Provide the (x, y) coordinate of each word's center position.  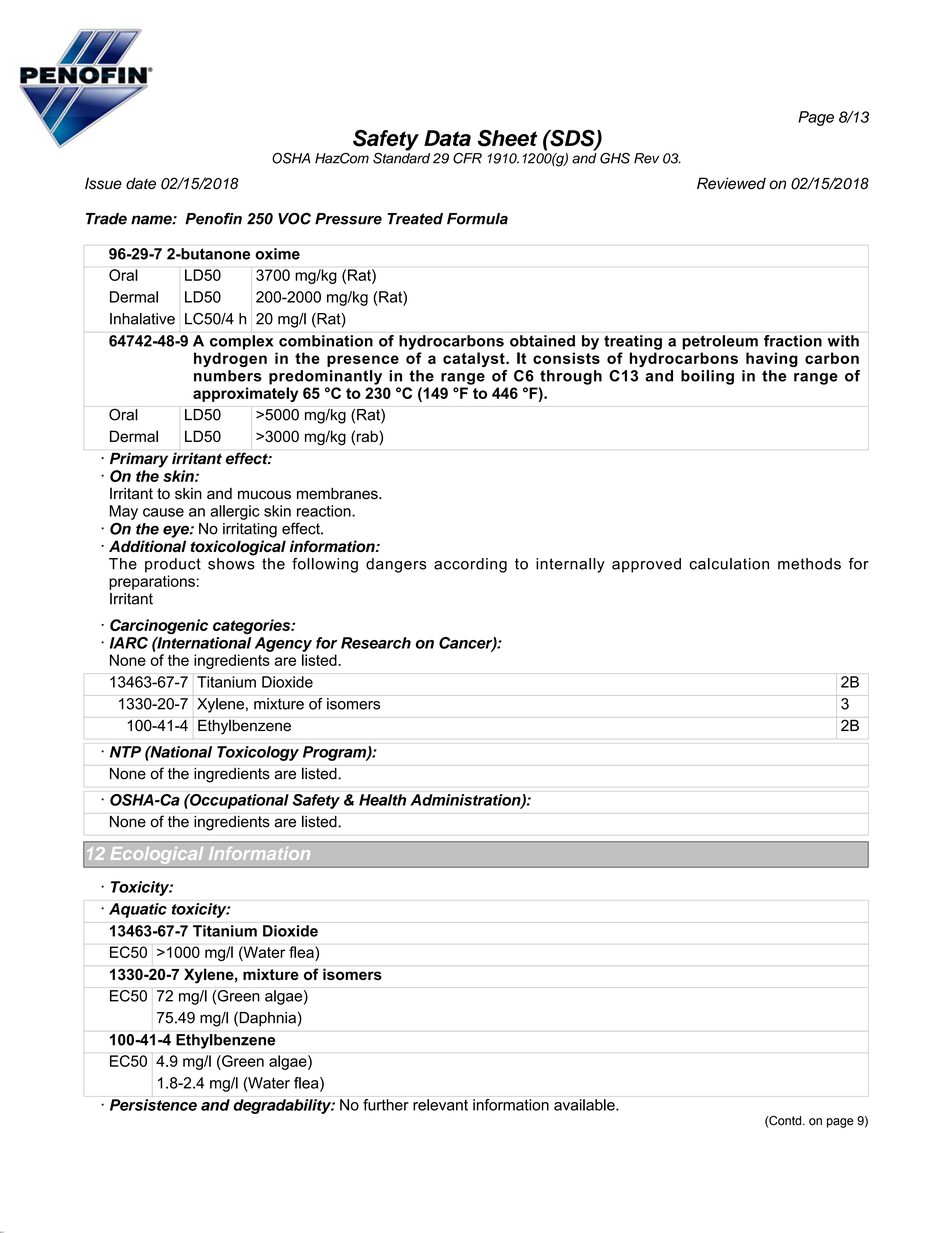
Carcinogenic (159, 626)
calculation (729, 564)
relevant (440, 1105)
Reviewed (731, 183)
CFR (467, 158)
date (141, 183)
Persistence (153, 1105)
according (470, 565)
